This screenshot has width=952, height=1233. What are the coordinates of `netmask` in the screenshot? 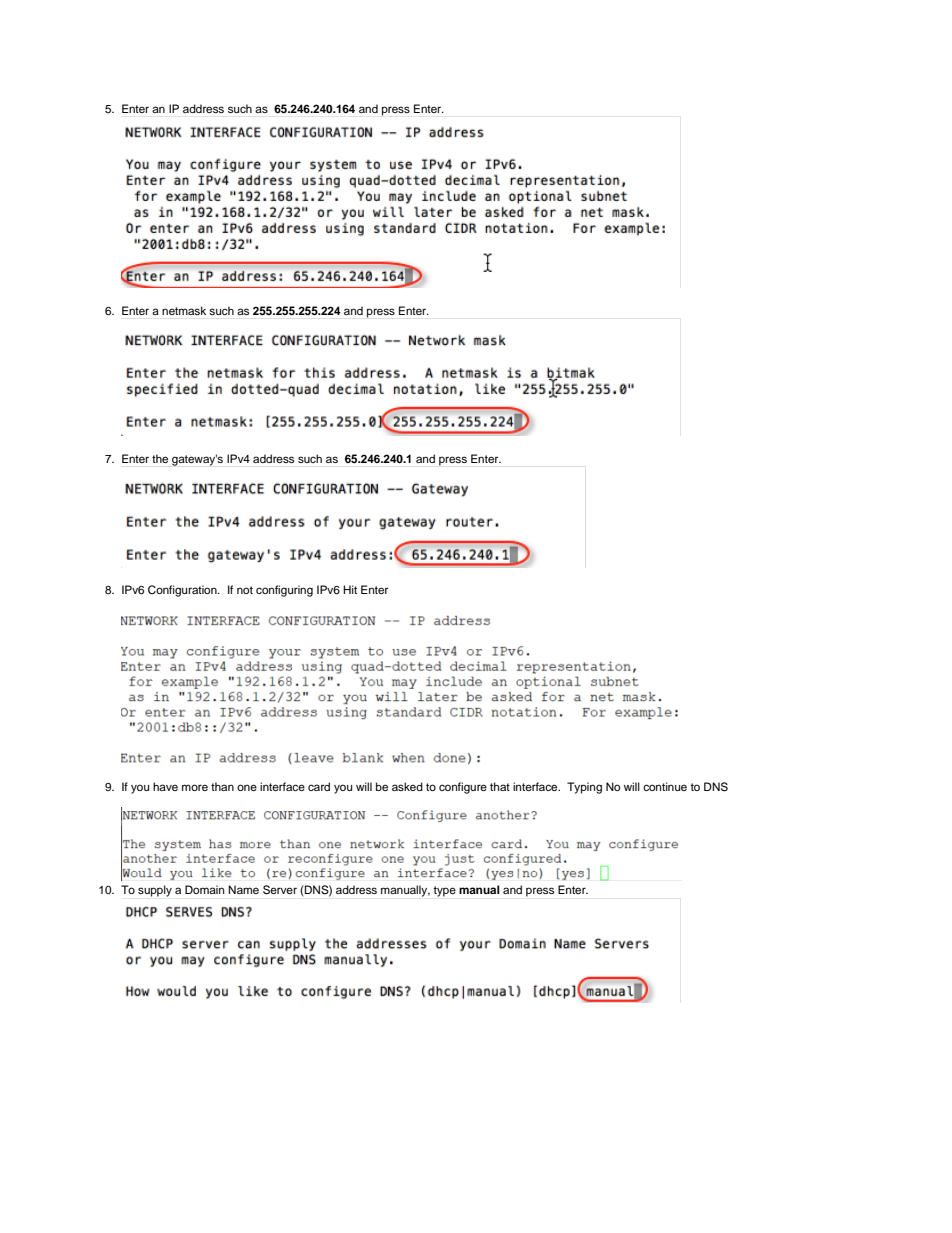 It's located at (184, 310).
